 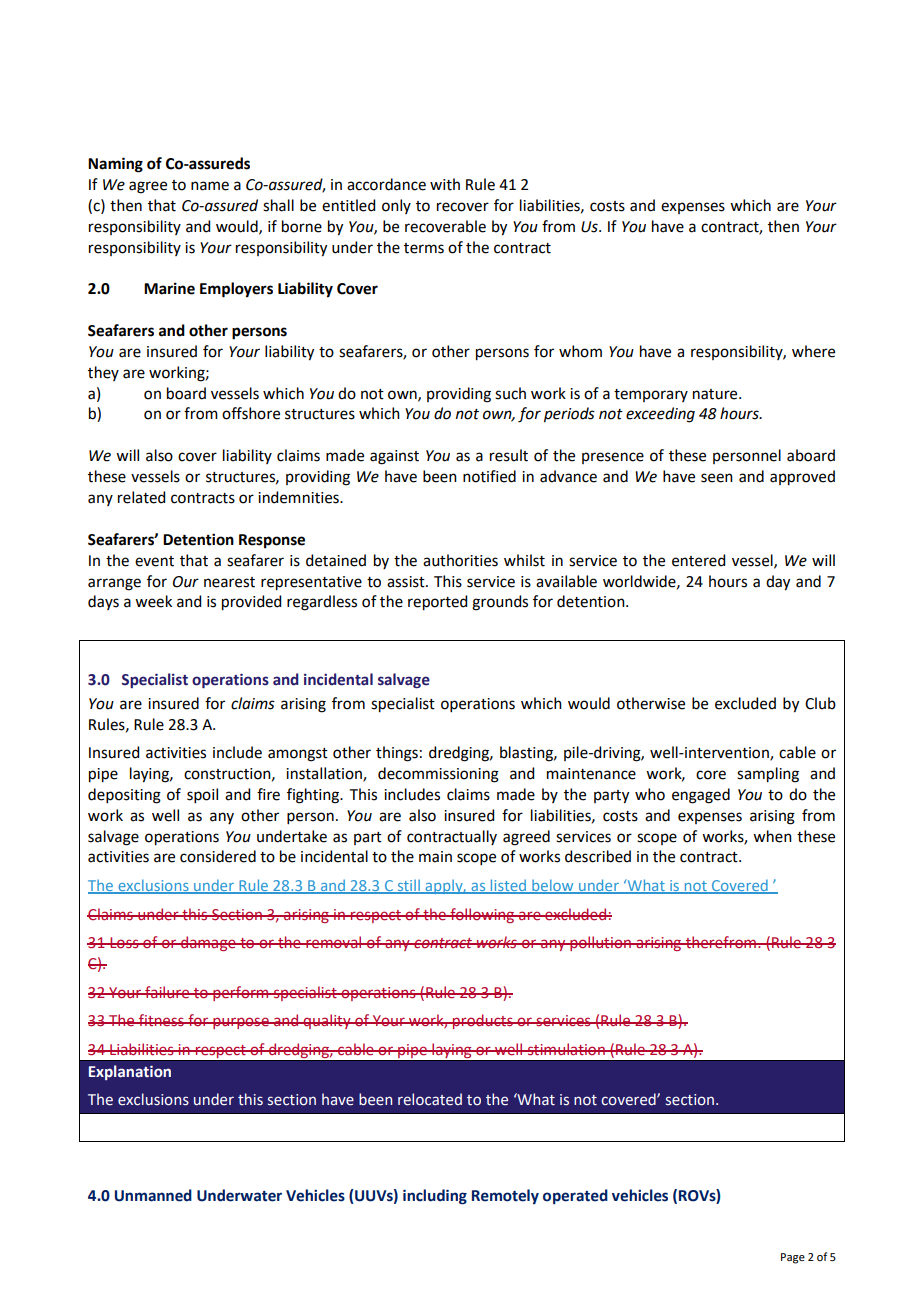 I want to click on listed, so click(x=508, y=886).
